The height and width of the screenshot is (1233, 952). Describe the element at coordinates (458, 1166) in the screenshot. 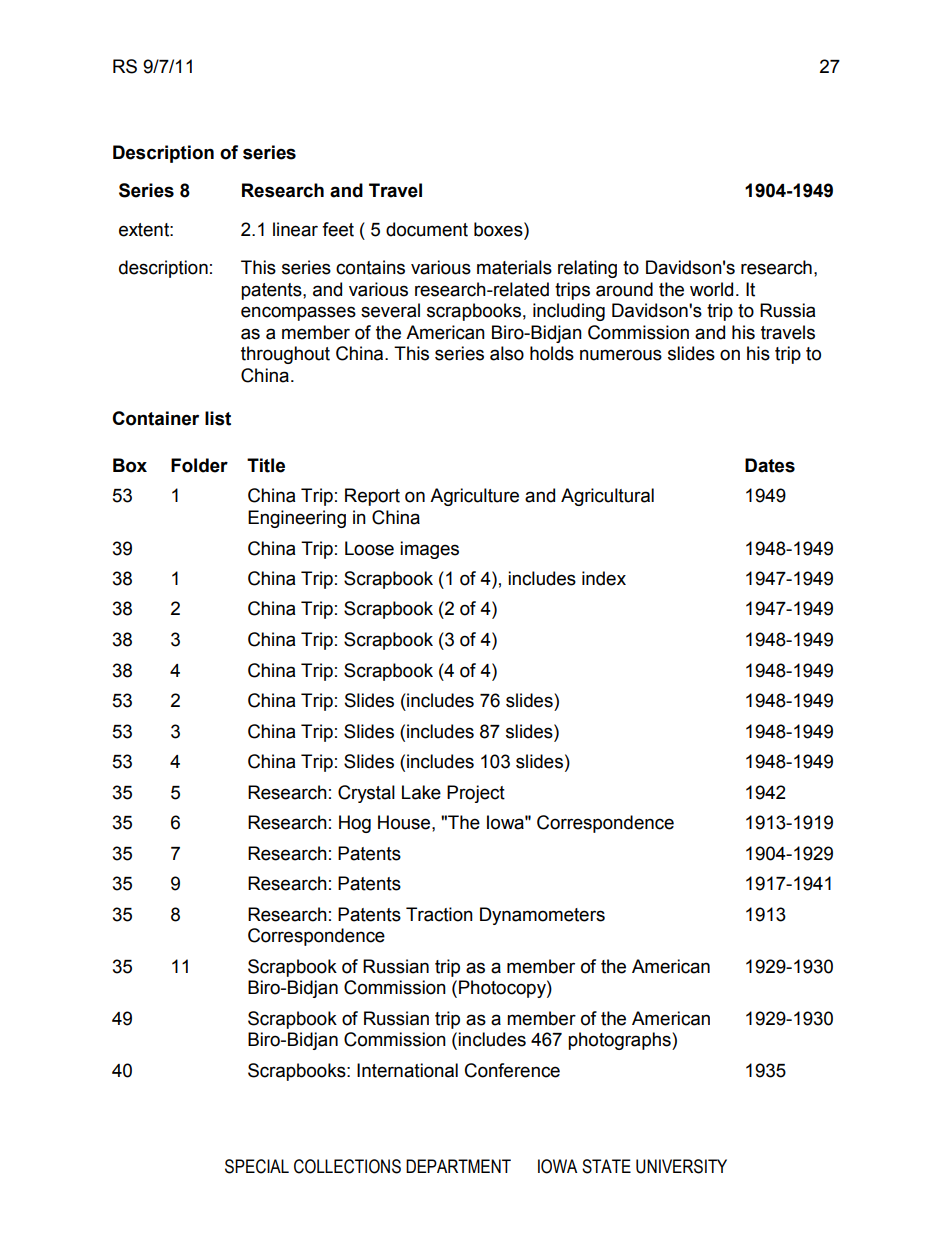

I see `DEPARTMENT` at that location.
